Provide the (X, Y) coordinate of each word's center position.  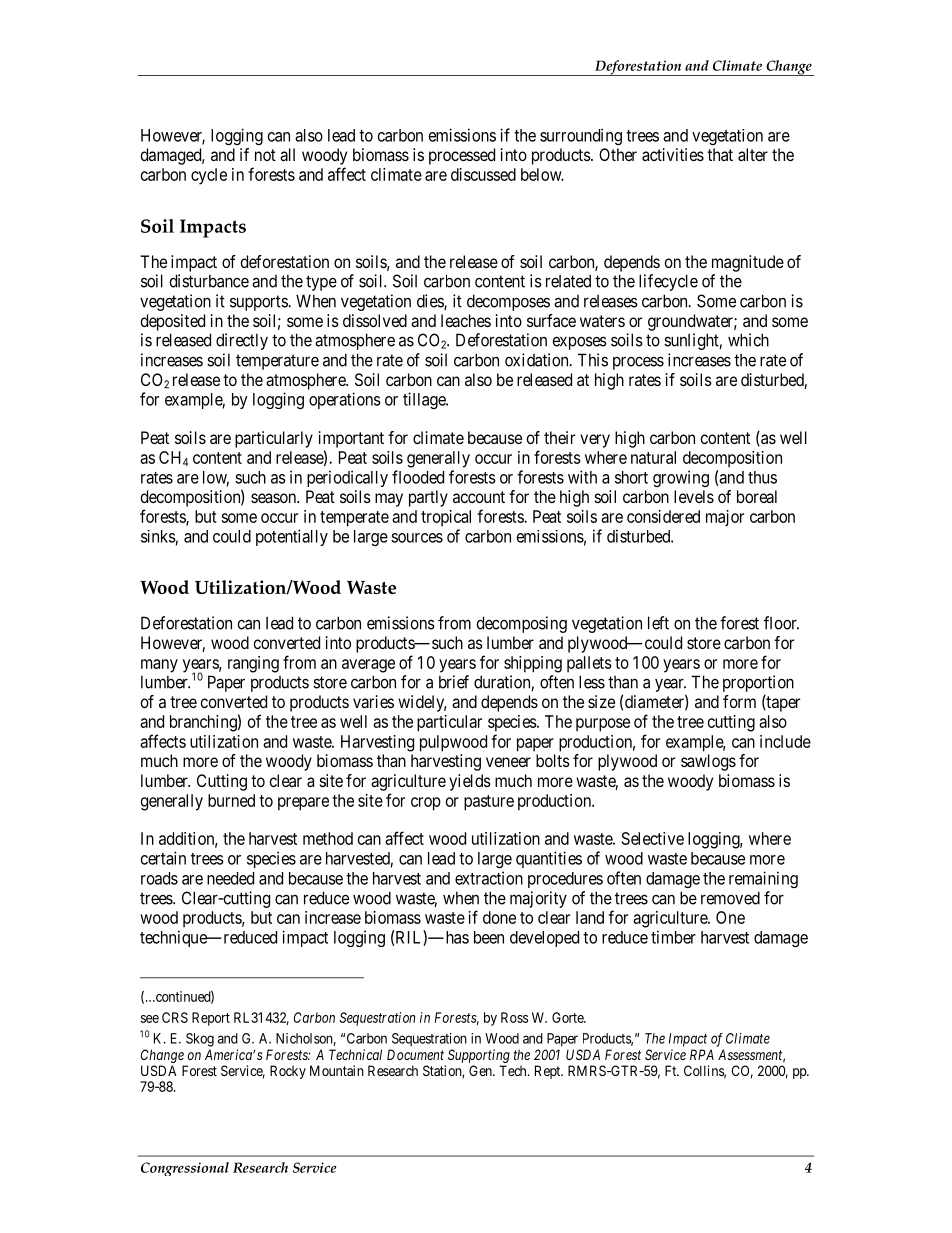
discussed (483, 174)
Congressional (185, 1169)
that (720, 154)
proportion (758, 683)
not (265, 155)
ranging (253, 664)
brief (454, 682)
